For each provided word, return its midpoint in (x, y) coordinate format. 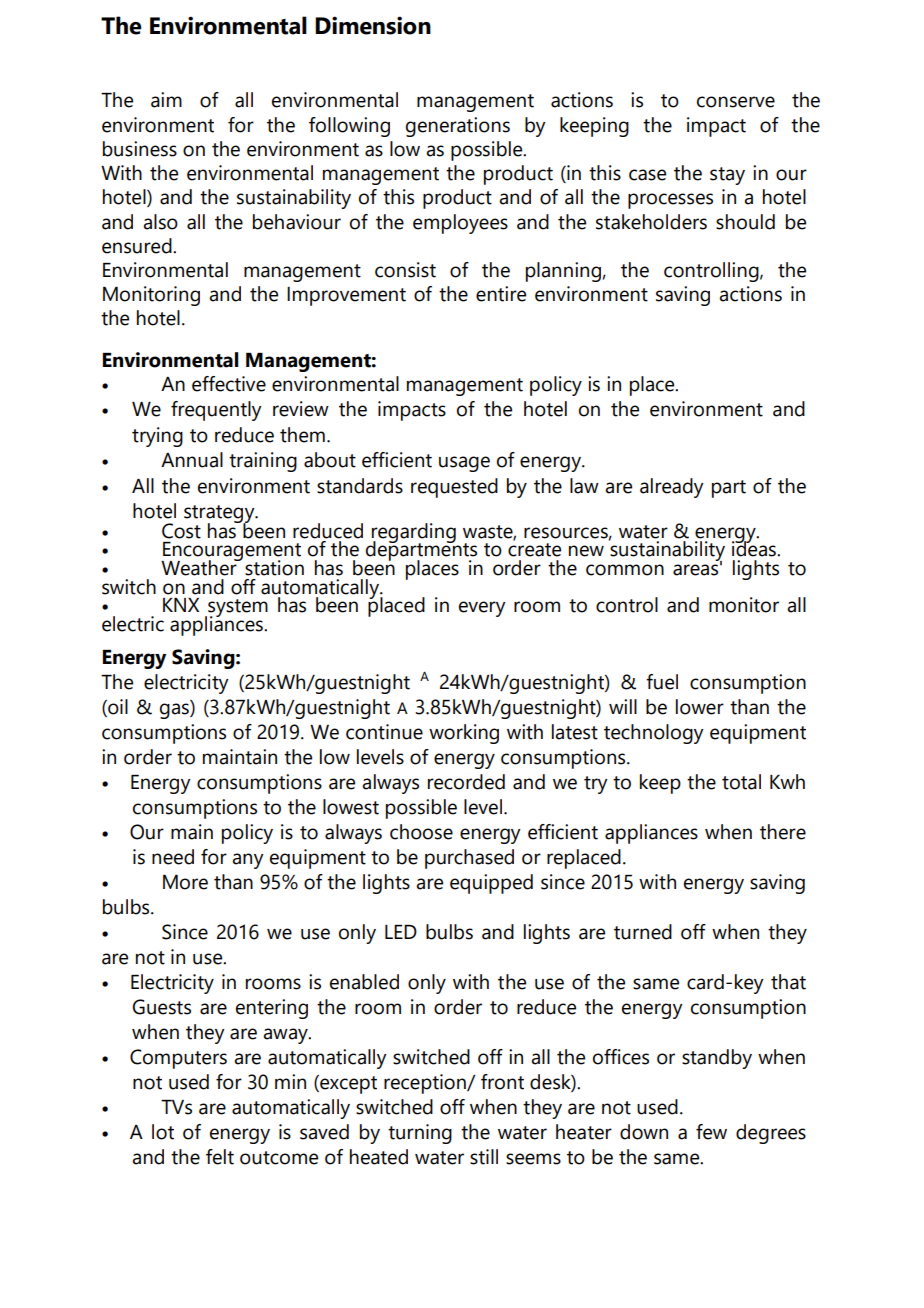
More (185, 882)
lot (163, 1132)
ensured (138, 246)
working (464, 734)
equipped (491, 884)
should (745, 222)
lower (700, 707)
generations (458, 127)
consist (405, 270)
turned (643, 932)
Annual (192, 460)
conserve (736, 102)
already (672, 488)
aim (166, 100)
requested (454, 488)
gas (175, 711)
